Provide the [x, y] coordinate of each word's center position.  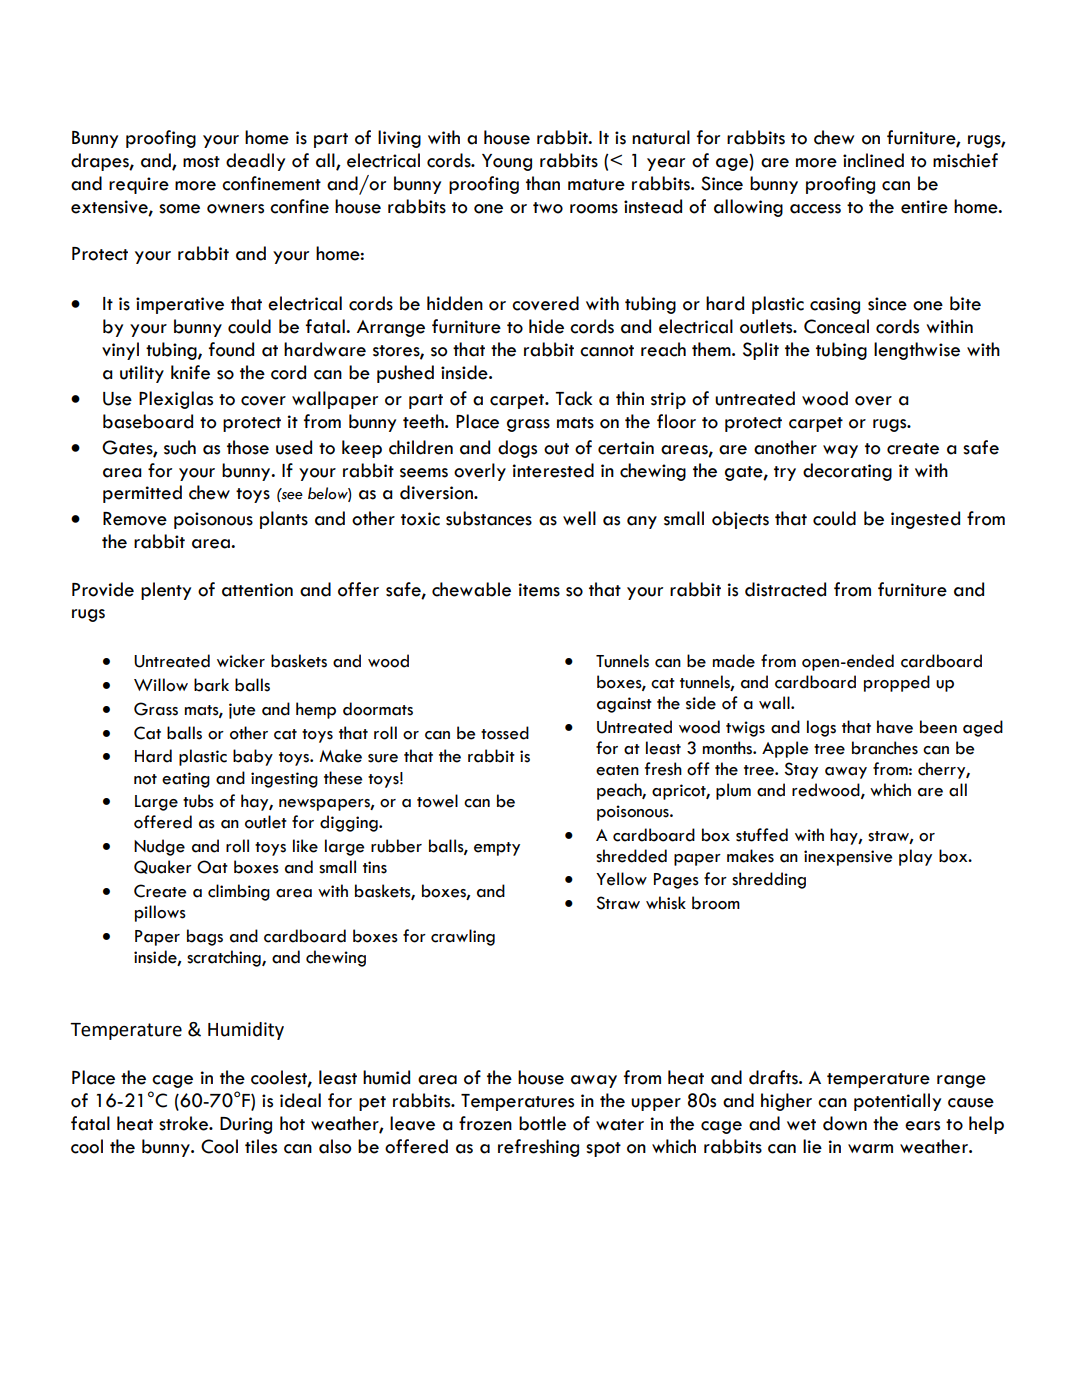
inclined [873, 160]
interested [553, 470]
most [201, 162]
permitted [142, 494]
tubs [198, 801]
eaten [617, 770]
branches [885, 748]
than [543, 183]
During [246, 1125]
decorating [847, 472]
